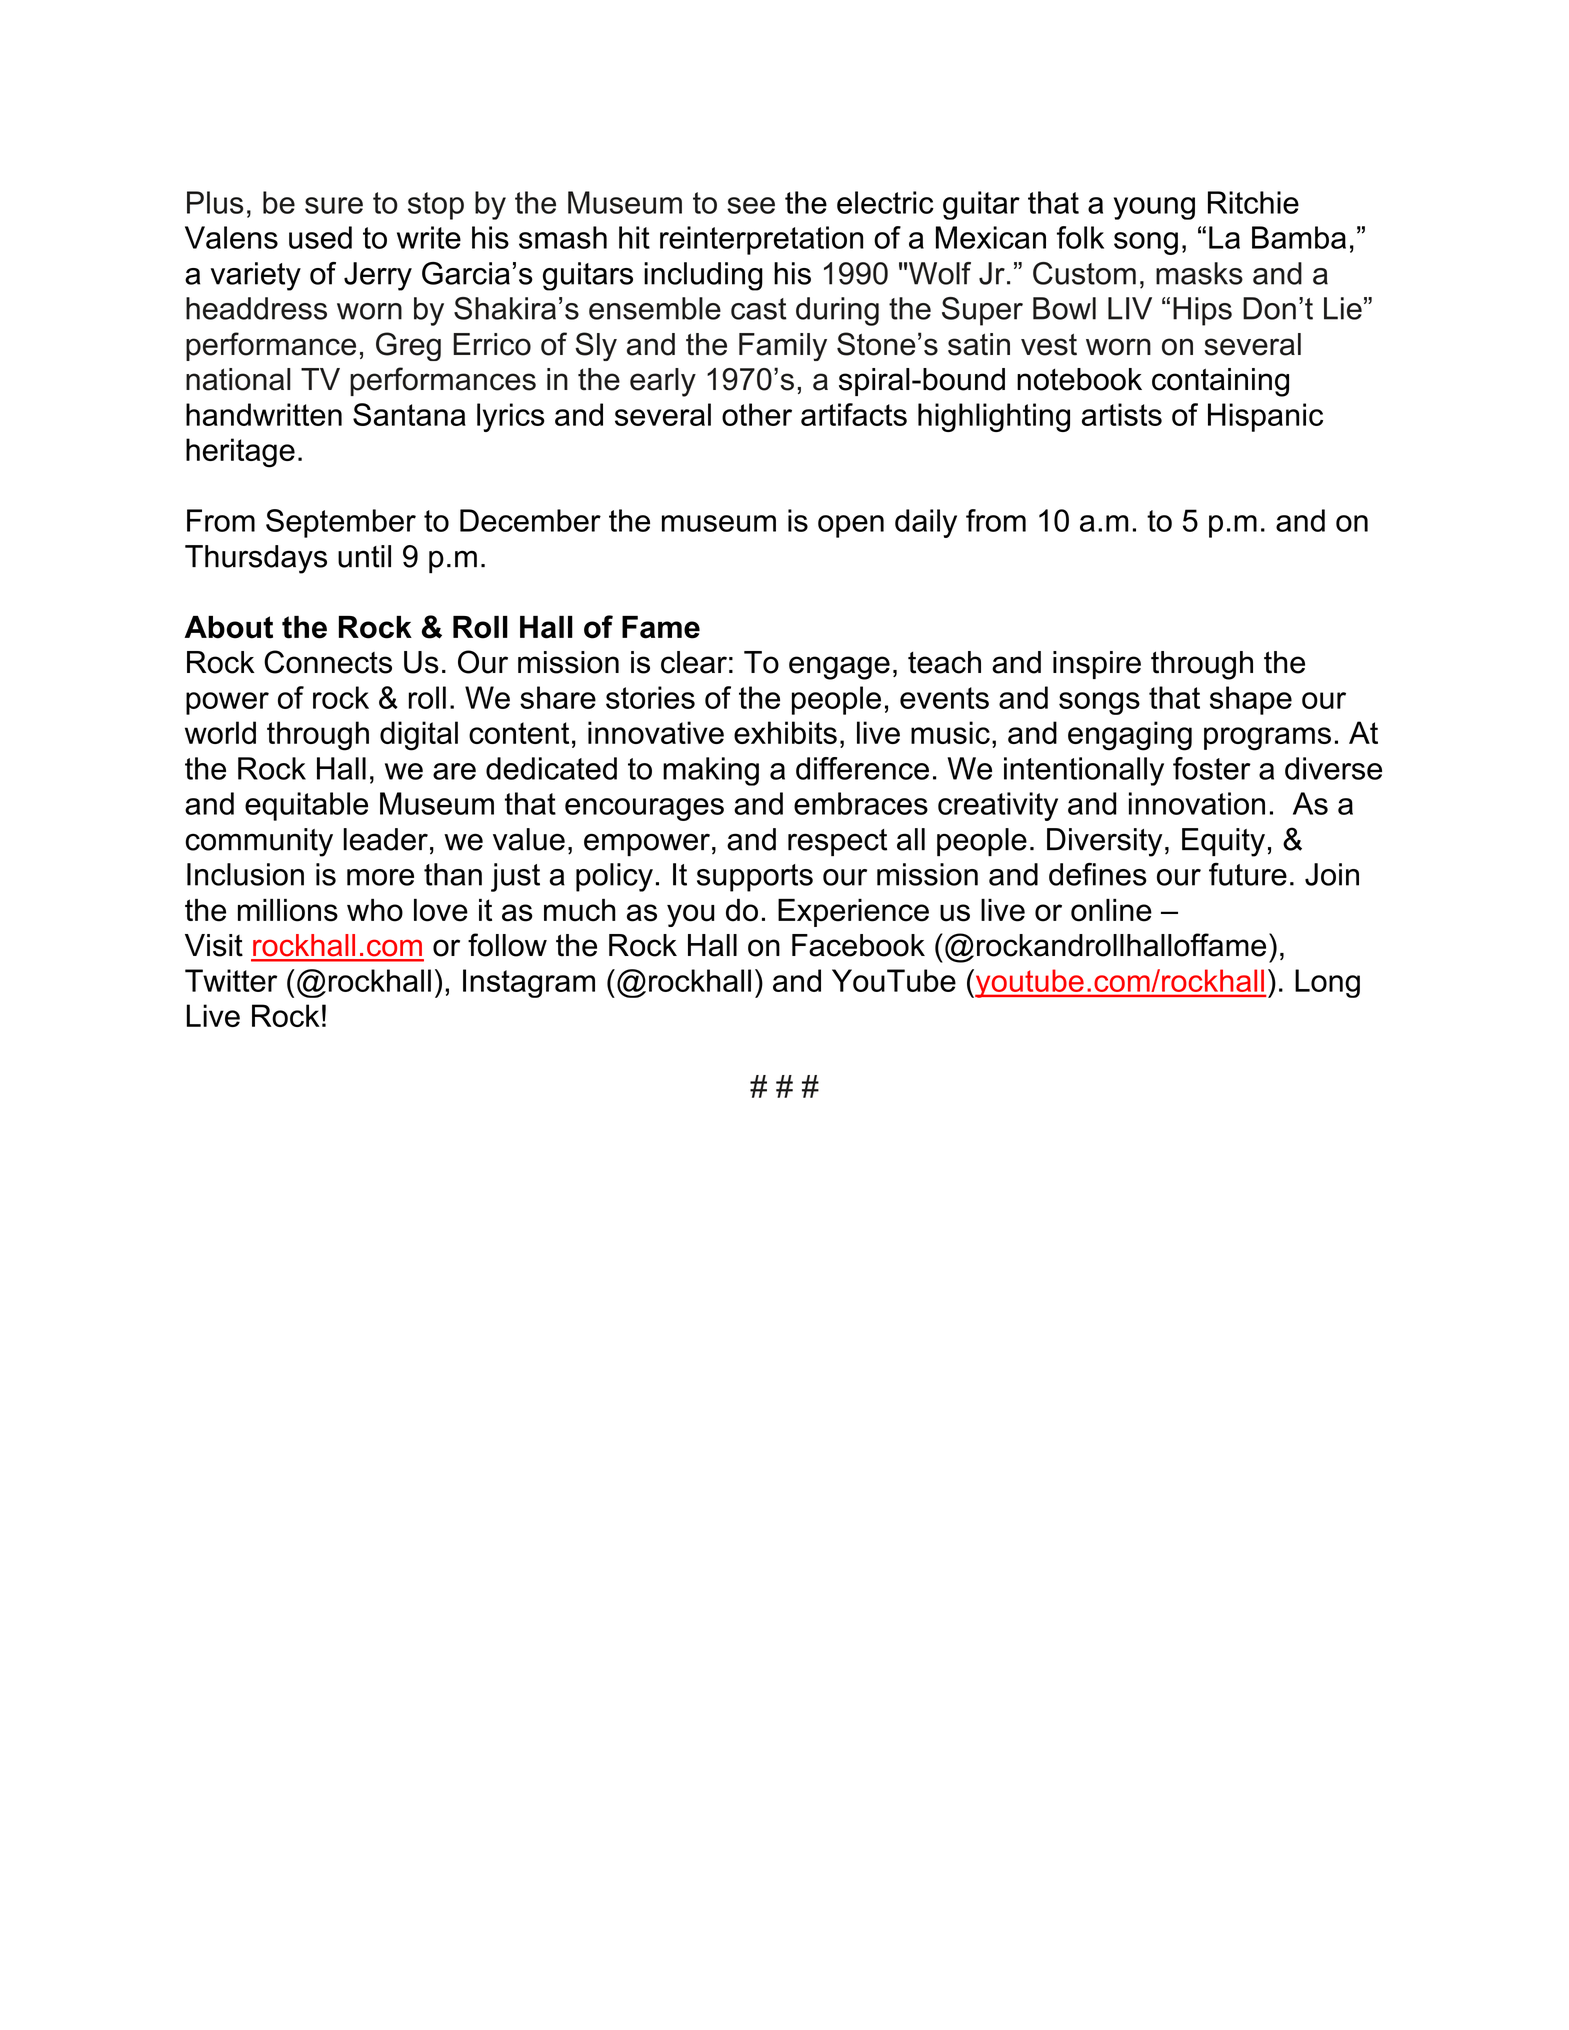 The width and height of the document is (1569, 2030). Describe the element at coordinates (320, 237) in the document. I see `used` at that location.
